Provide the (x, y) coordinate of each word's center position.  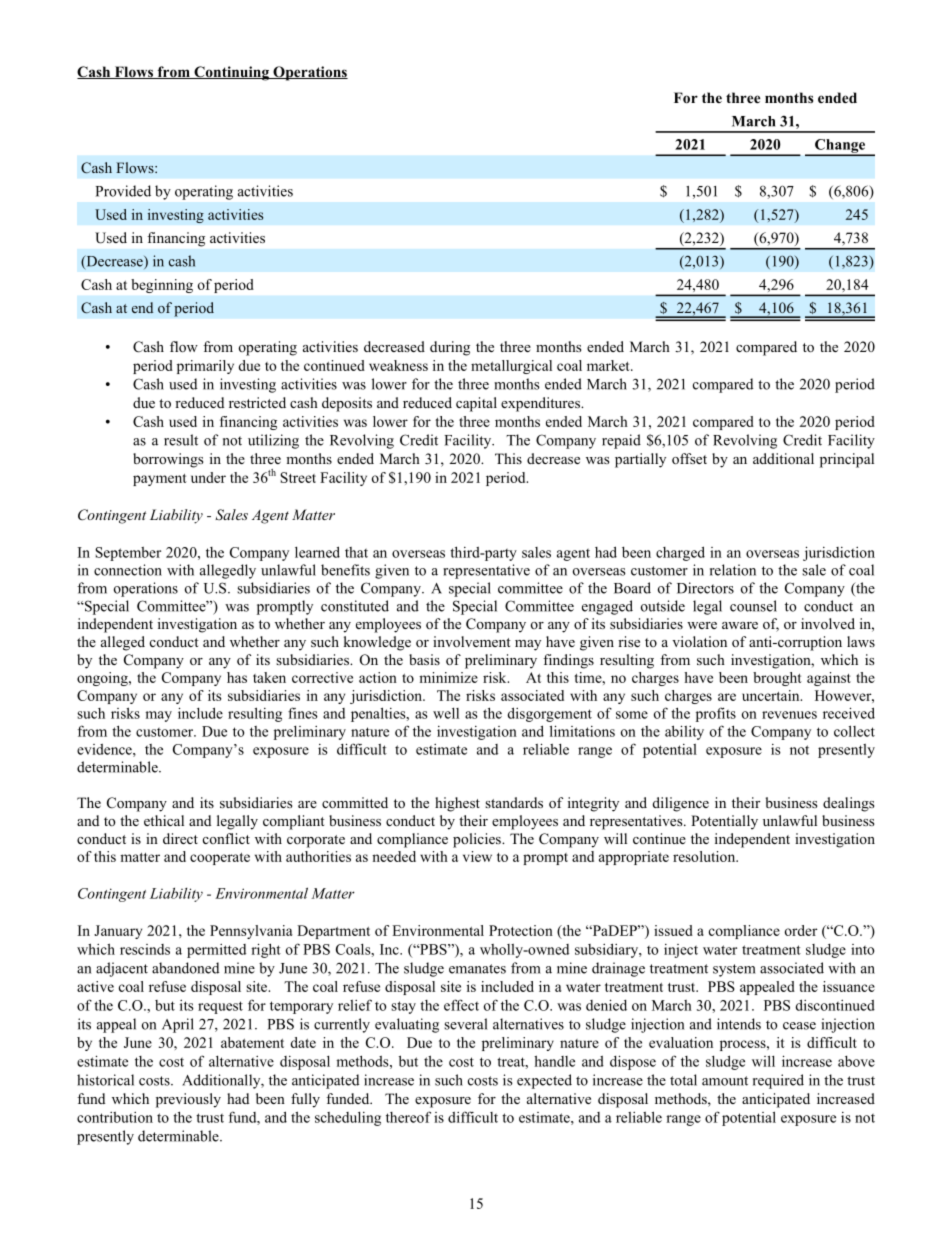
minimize (448, 677)
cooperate (220, 859)
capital (476, 404)
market (609, 365)
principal (847, 460)
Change (840, 147)
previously (188, 1100)
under (208, 477)
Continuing (231, 73)
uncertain (772, 695)
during (450, 348)
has (237, 677)
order (801, 930)
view (477, 856)
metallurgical (511, 367)
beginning (162, 286)
